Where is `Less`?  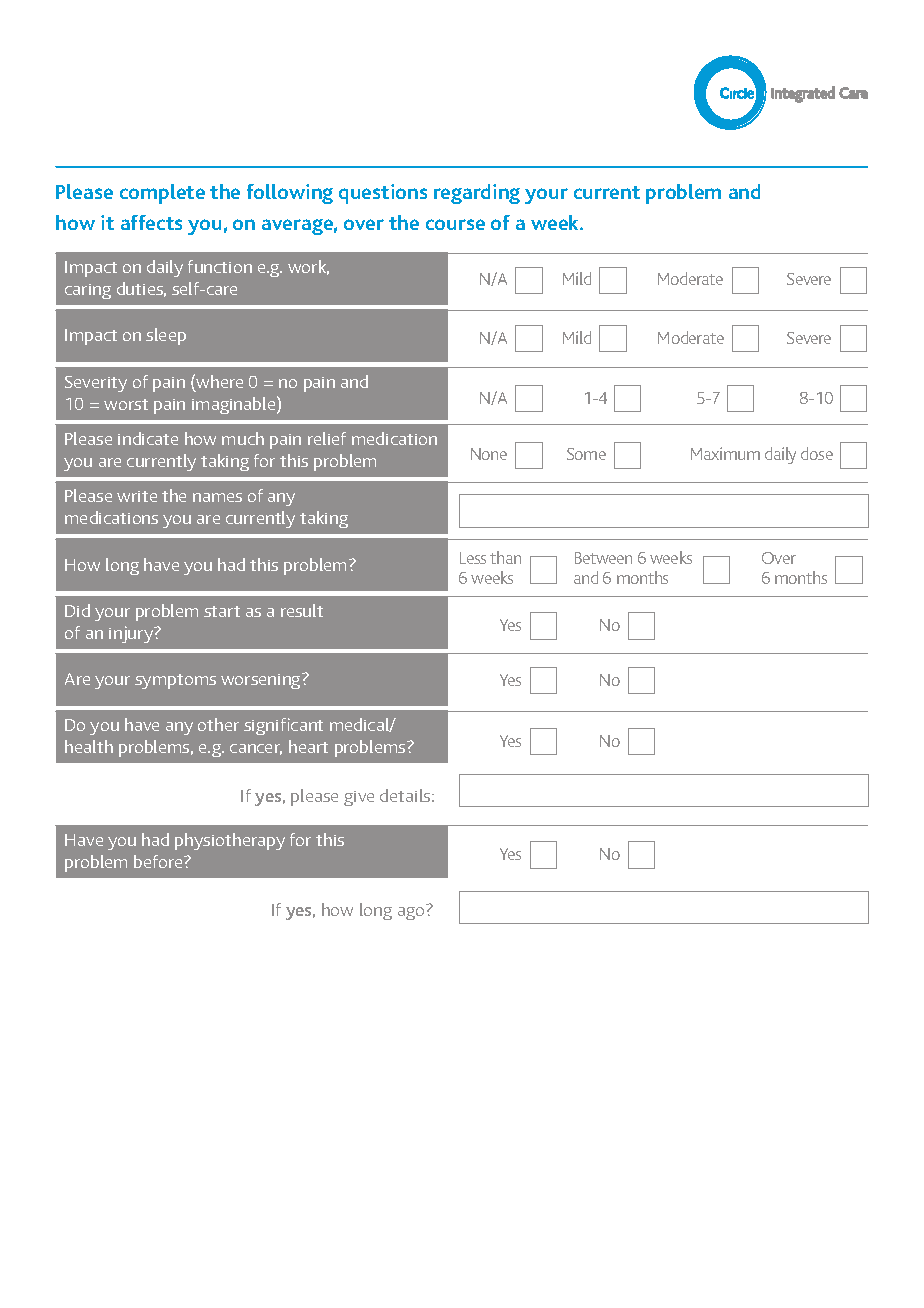
Less is located at coordinates (473, 558).
